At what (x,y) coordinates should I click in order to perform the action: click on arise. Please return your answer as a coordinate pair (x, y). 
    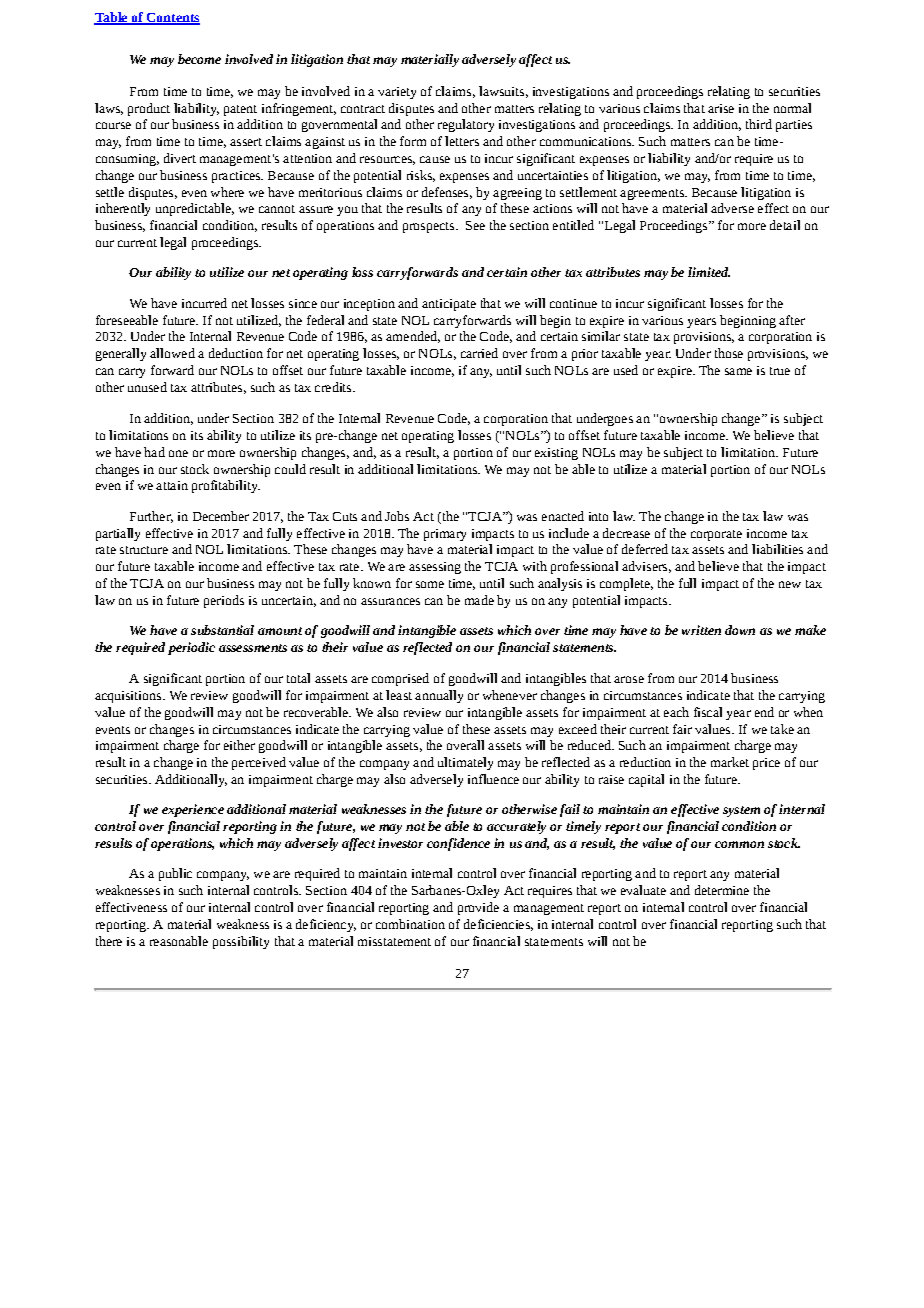
    Looking at the image, I should click on (721, 108).
